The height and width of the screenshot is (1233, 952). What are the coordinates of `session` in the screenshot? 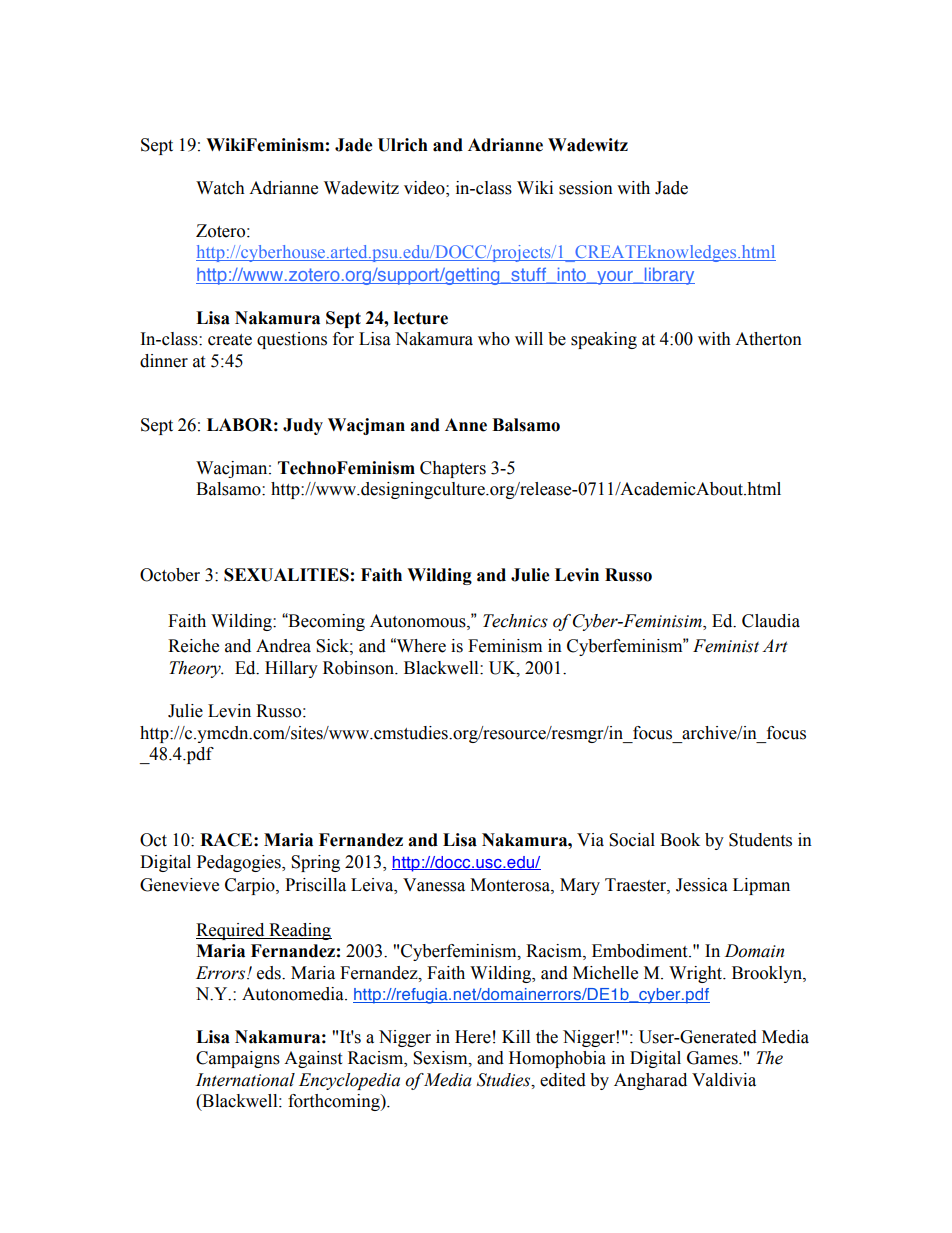 It's located at (586, 188).
